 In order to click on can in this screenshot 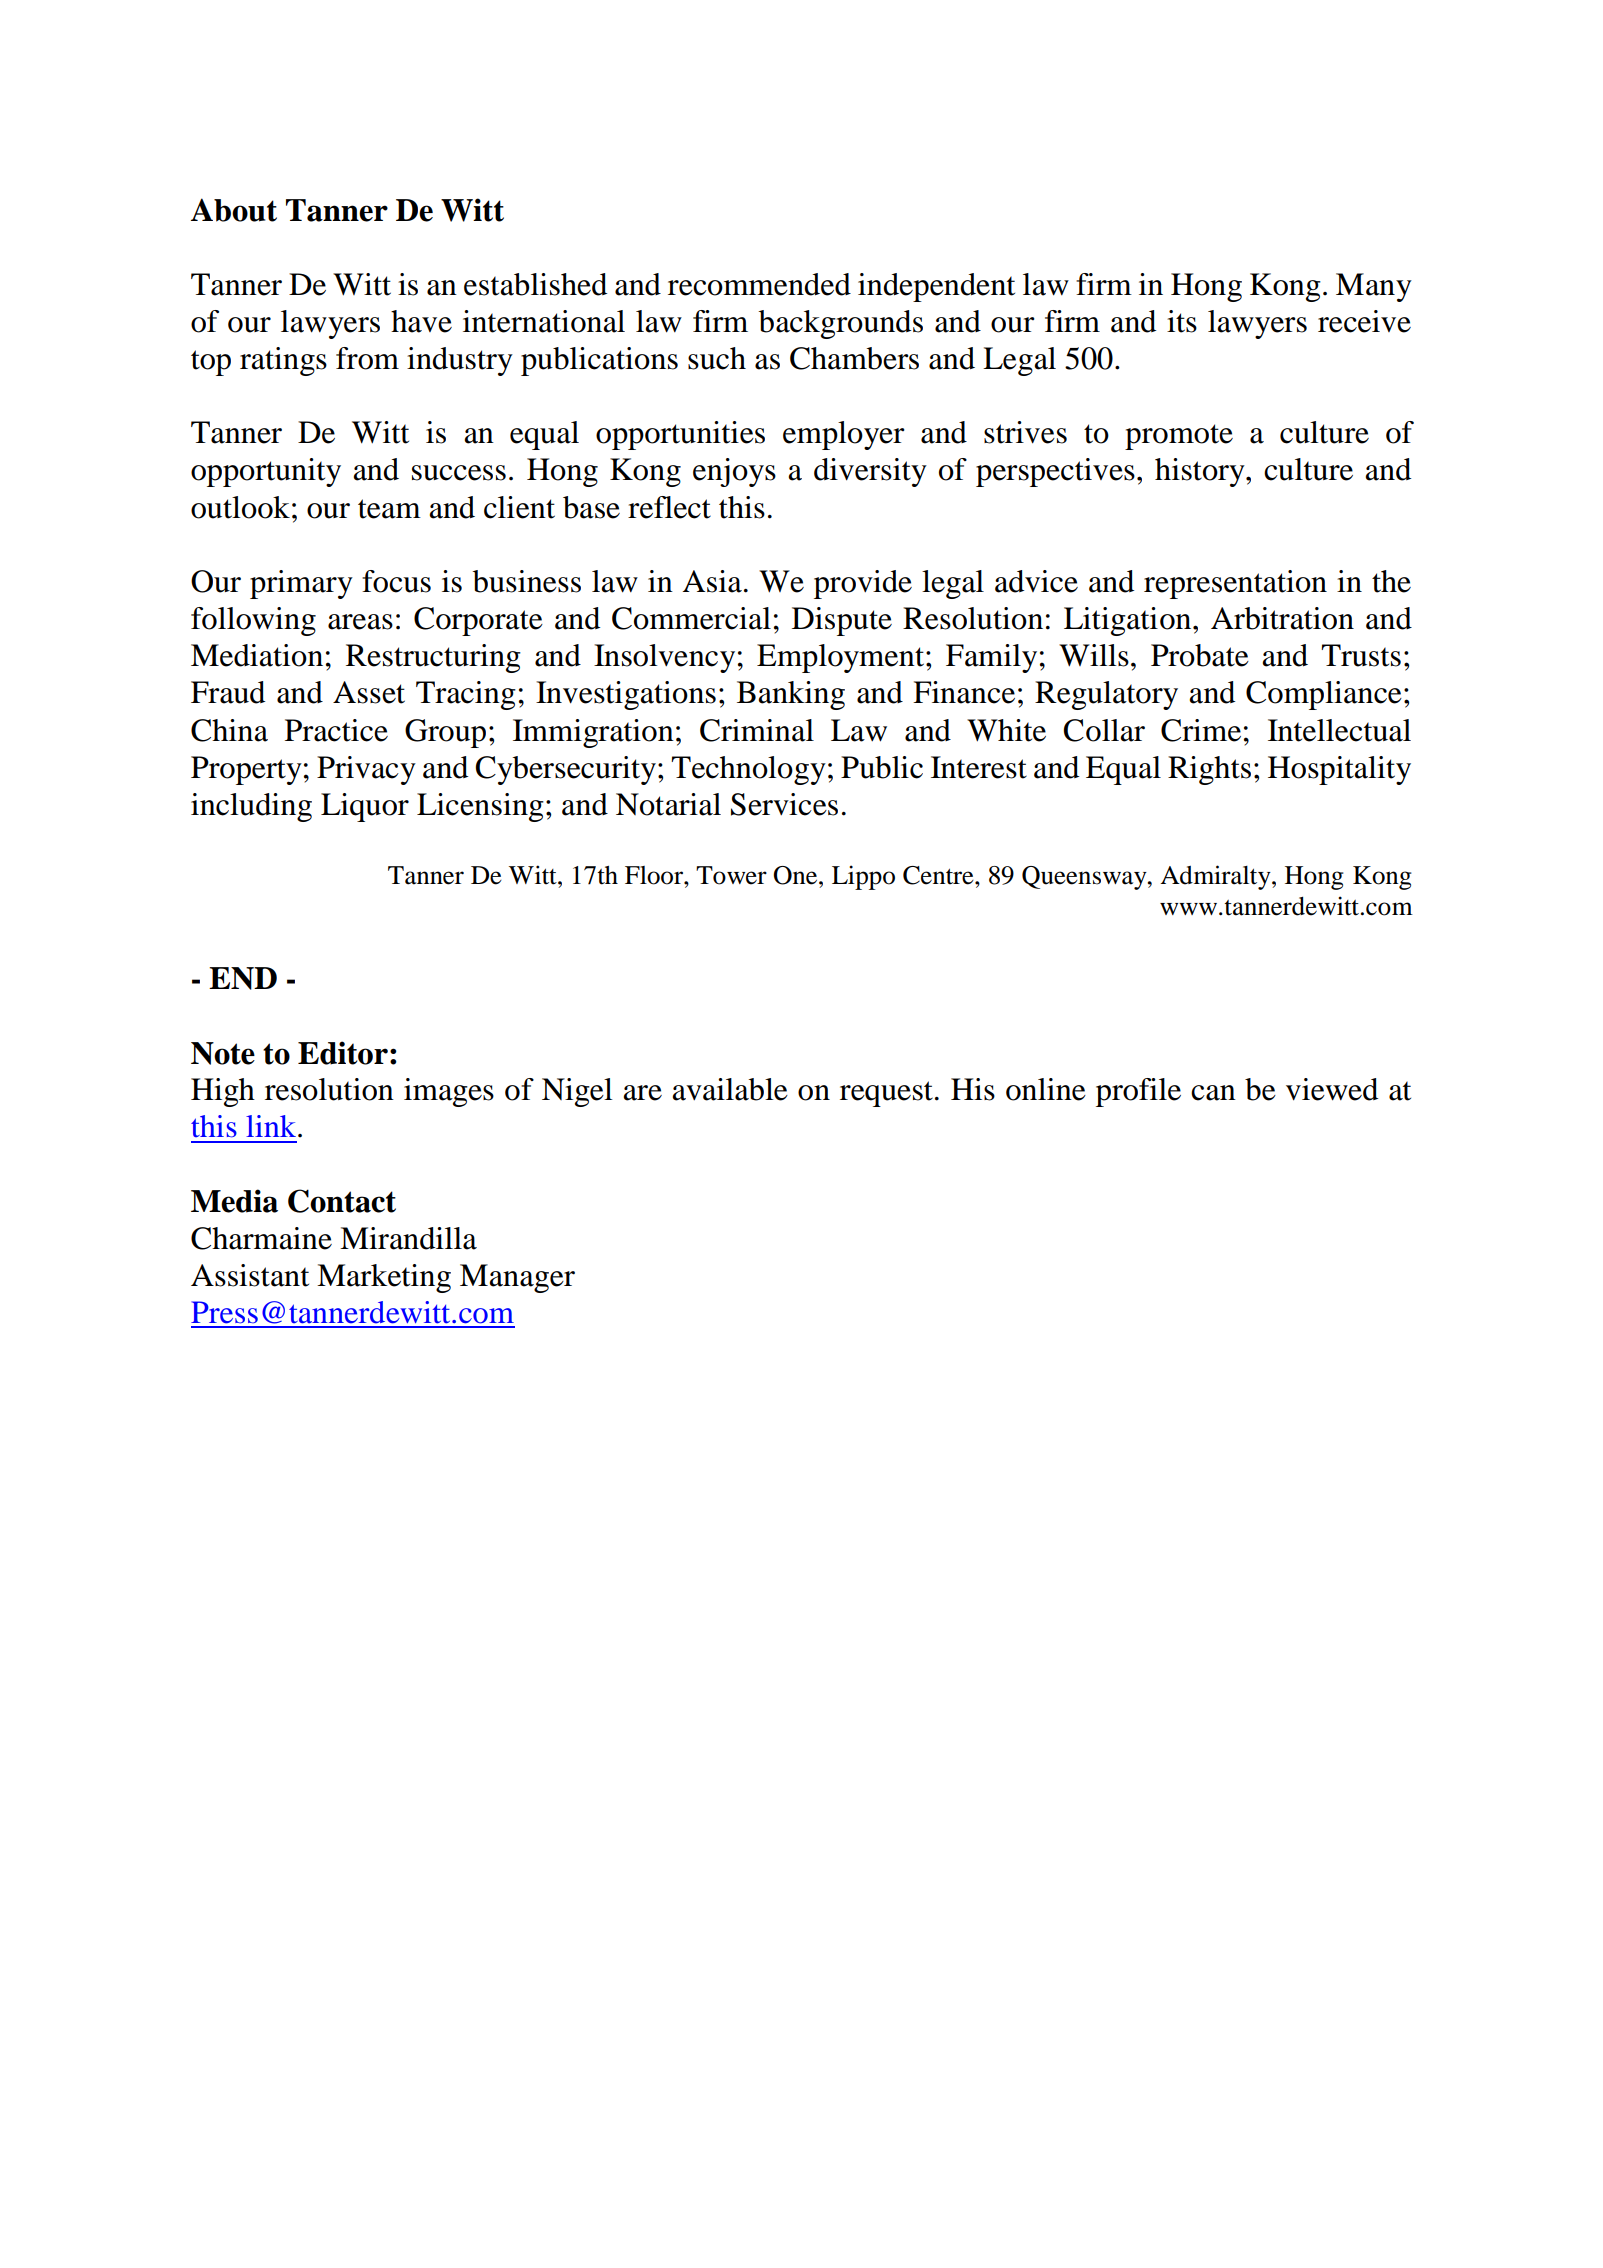, I will do `click(1213, 1093)`.
